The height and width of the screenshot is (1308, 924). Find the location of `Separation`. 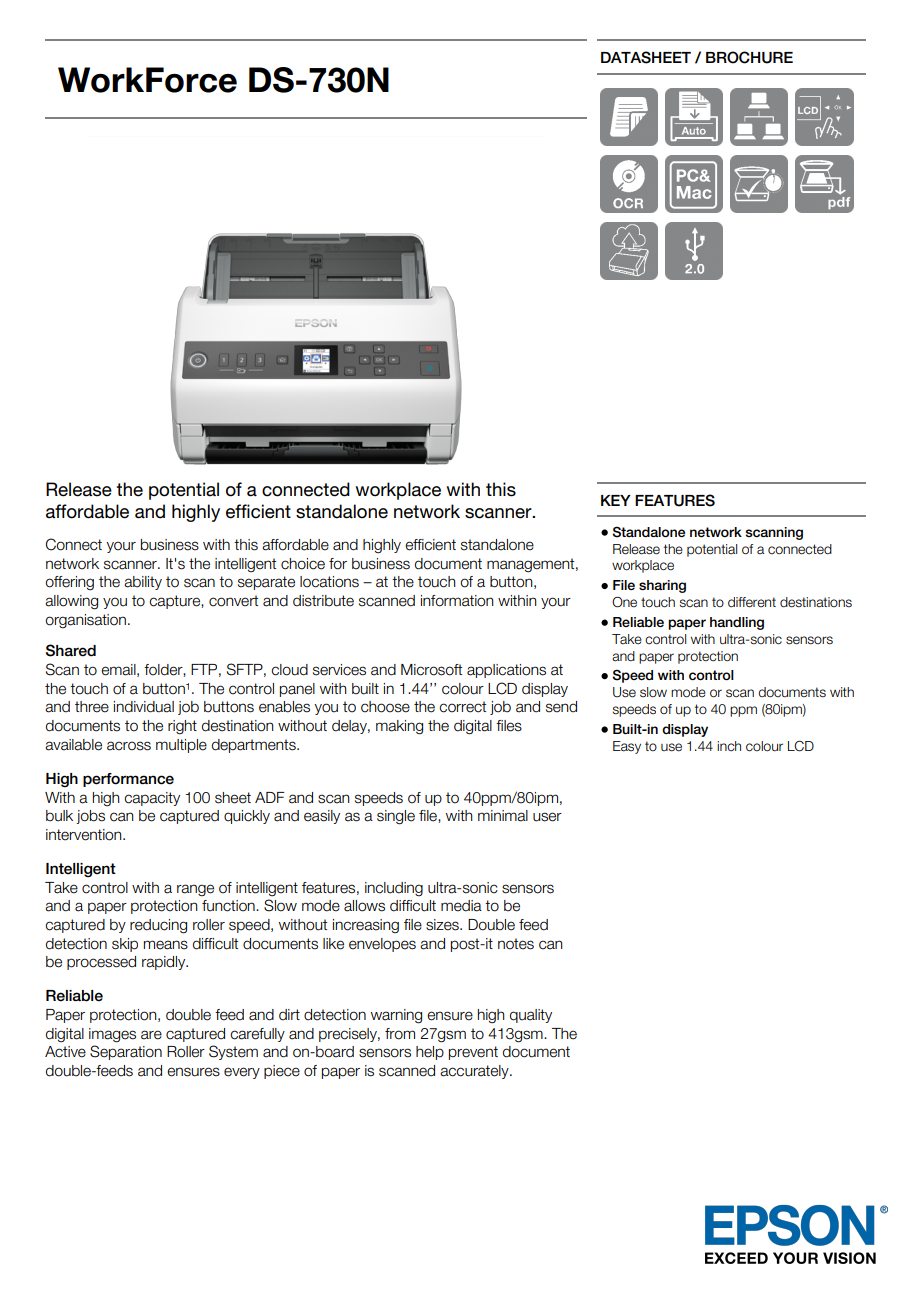

Separation is located at coordinates (126, 1052).
